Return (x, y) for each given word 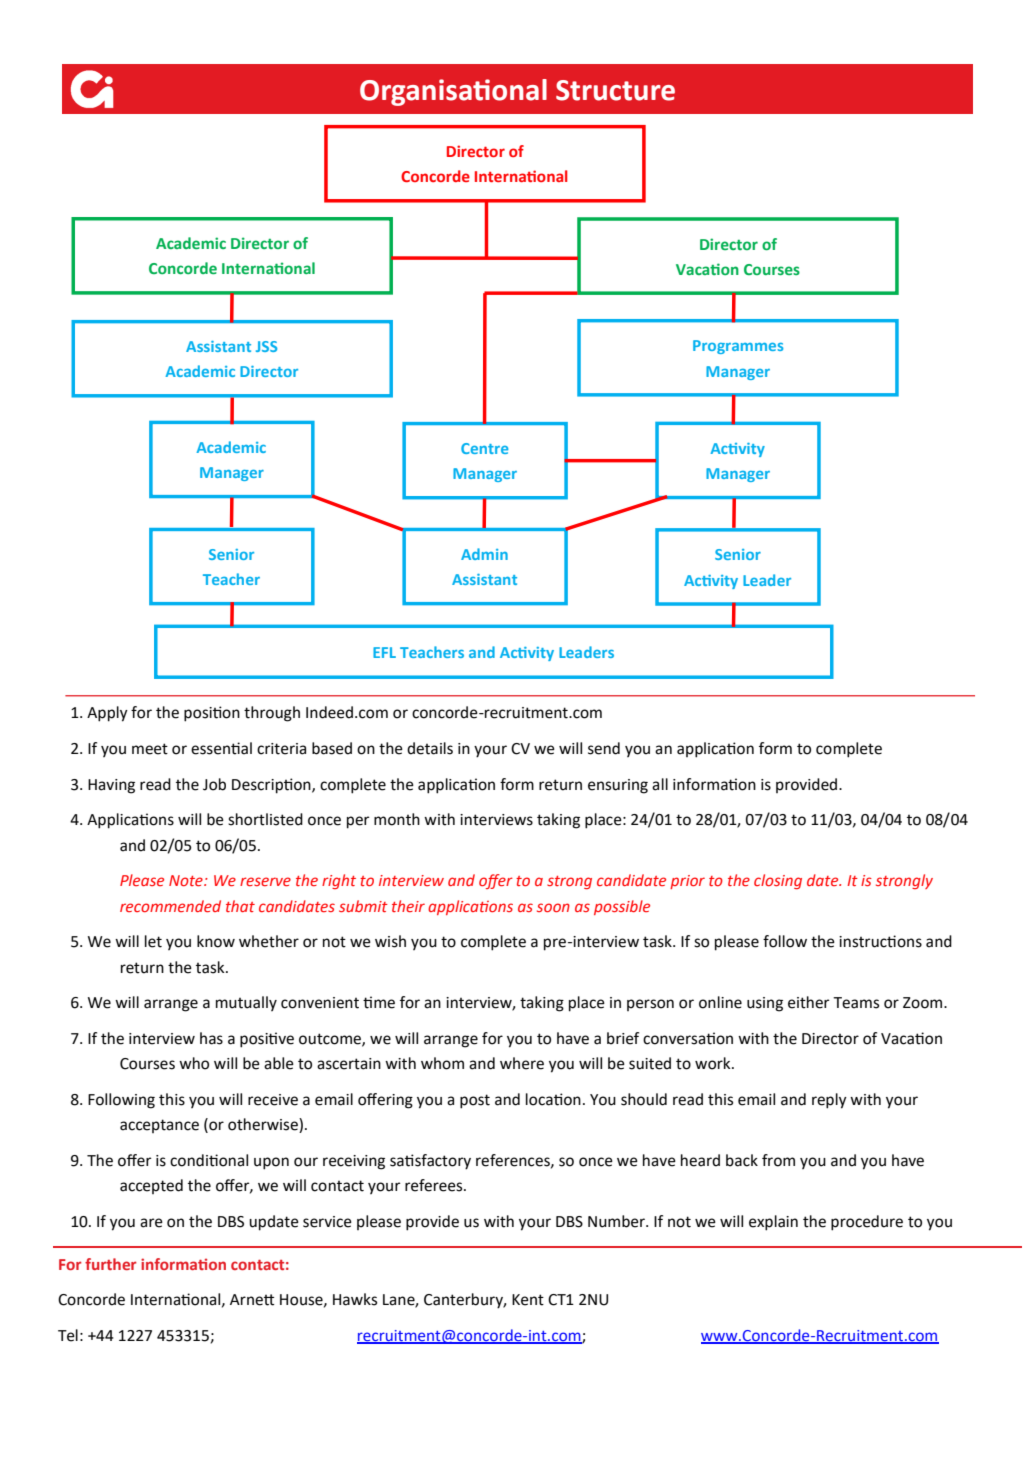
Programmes (738, 347)
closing (778, 881)
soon (553, 907)
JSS (266, 346)
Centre (485, 448)
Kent (528, 1300)
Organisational (453, 92)
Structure (615, 90)
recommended (170, 906)
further (111, 1264)
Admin (484, 554)
